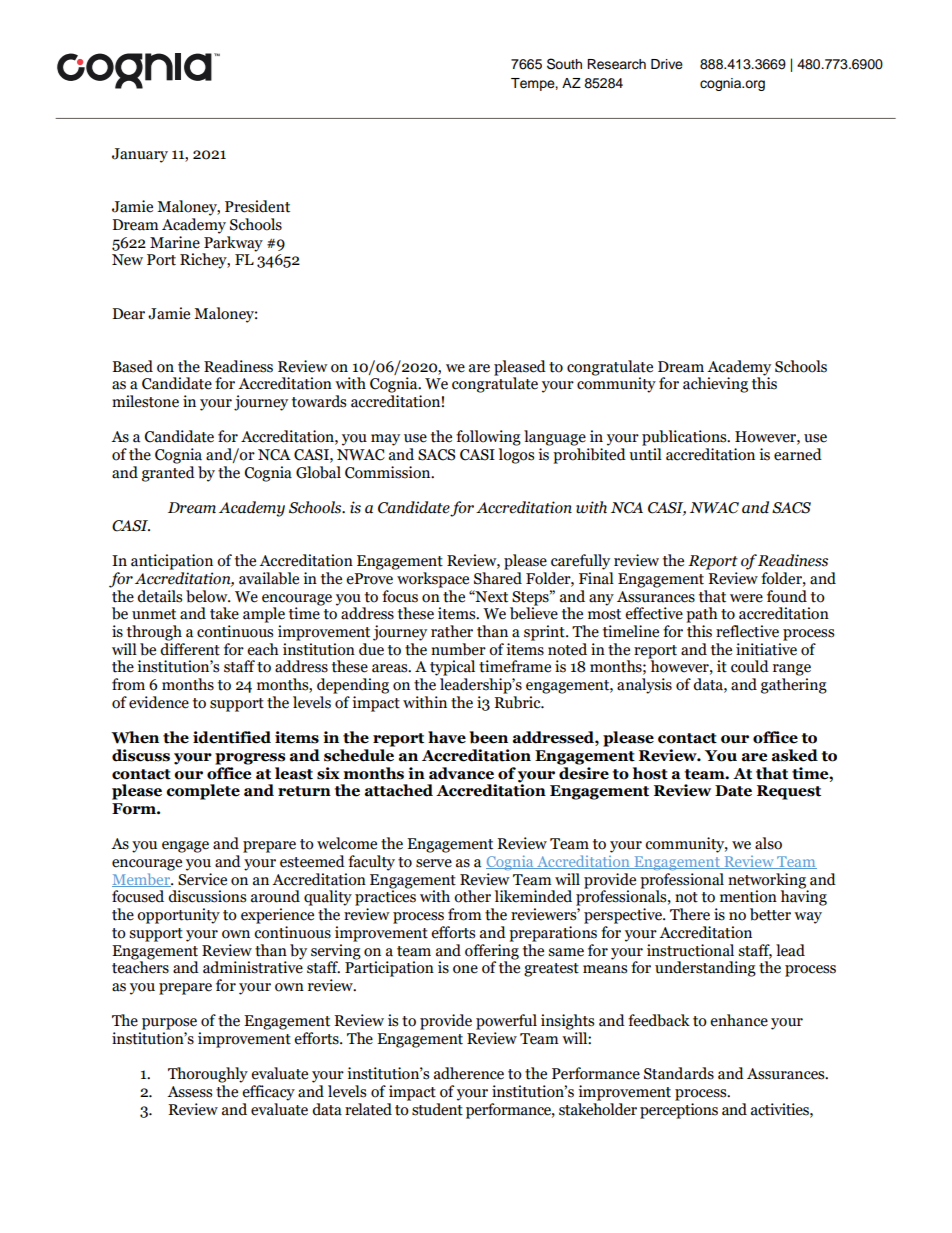  Describe the element at coordinates (564, 64) in the image. I see `South` at that location.
